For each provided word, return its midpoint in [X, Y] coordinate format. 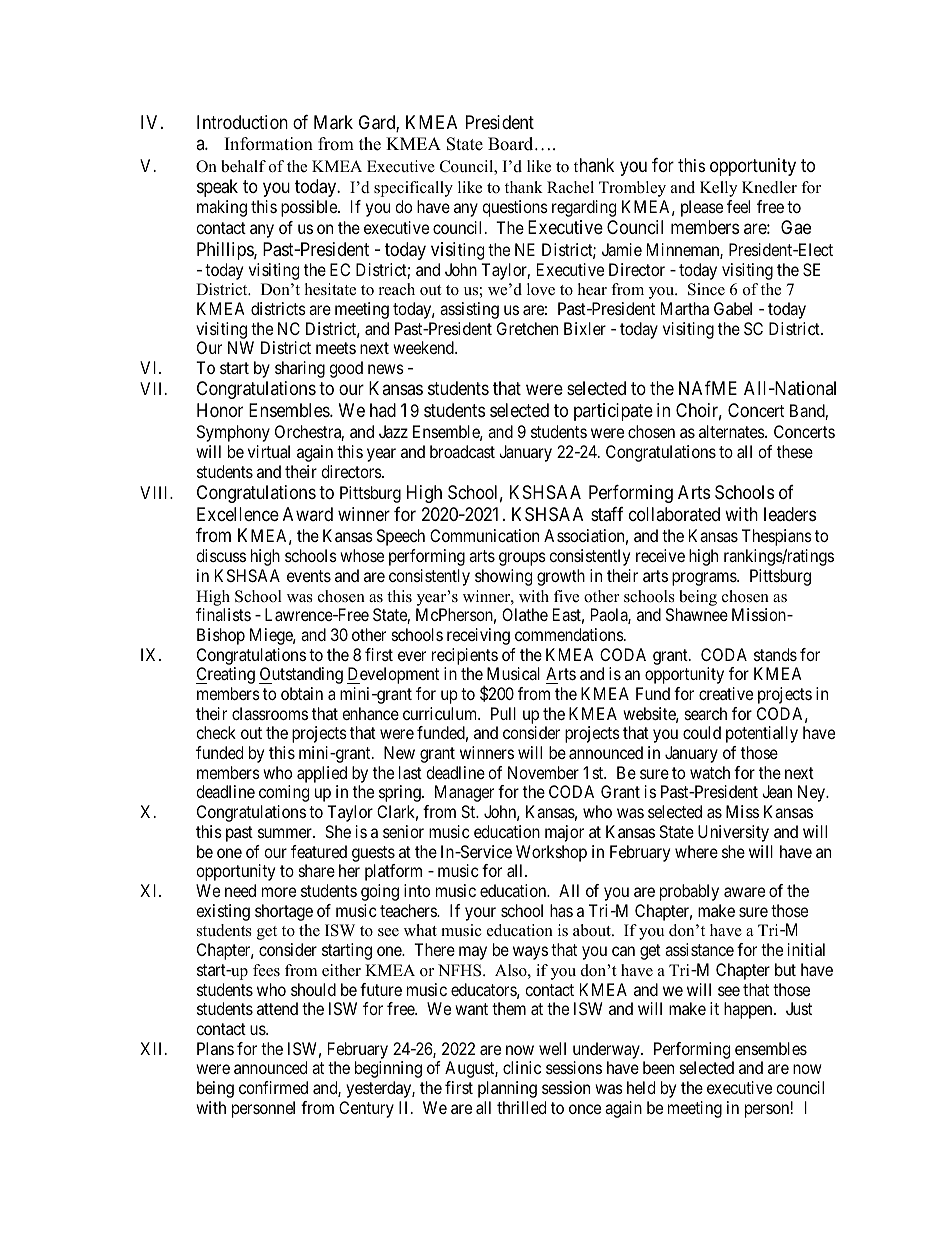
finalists [223, 614]
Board [512, 144]
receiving [478, 636]
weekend [424, 347]
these [795, 451]
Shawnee [697, 614]
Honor [220, 410]
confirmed [273, 1087]
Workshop [551, 853]
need [240, 890]
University [733, 833]
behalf [243, 166]
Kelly [718, 189]
